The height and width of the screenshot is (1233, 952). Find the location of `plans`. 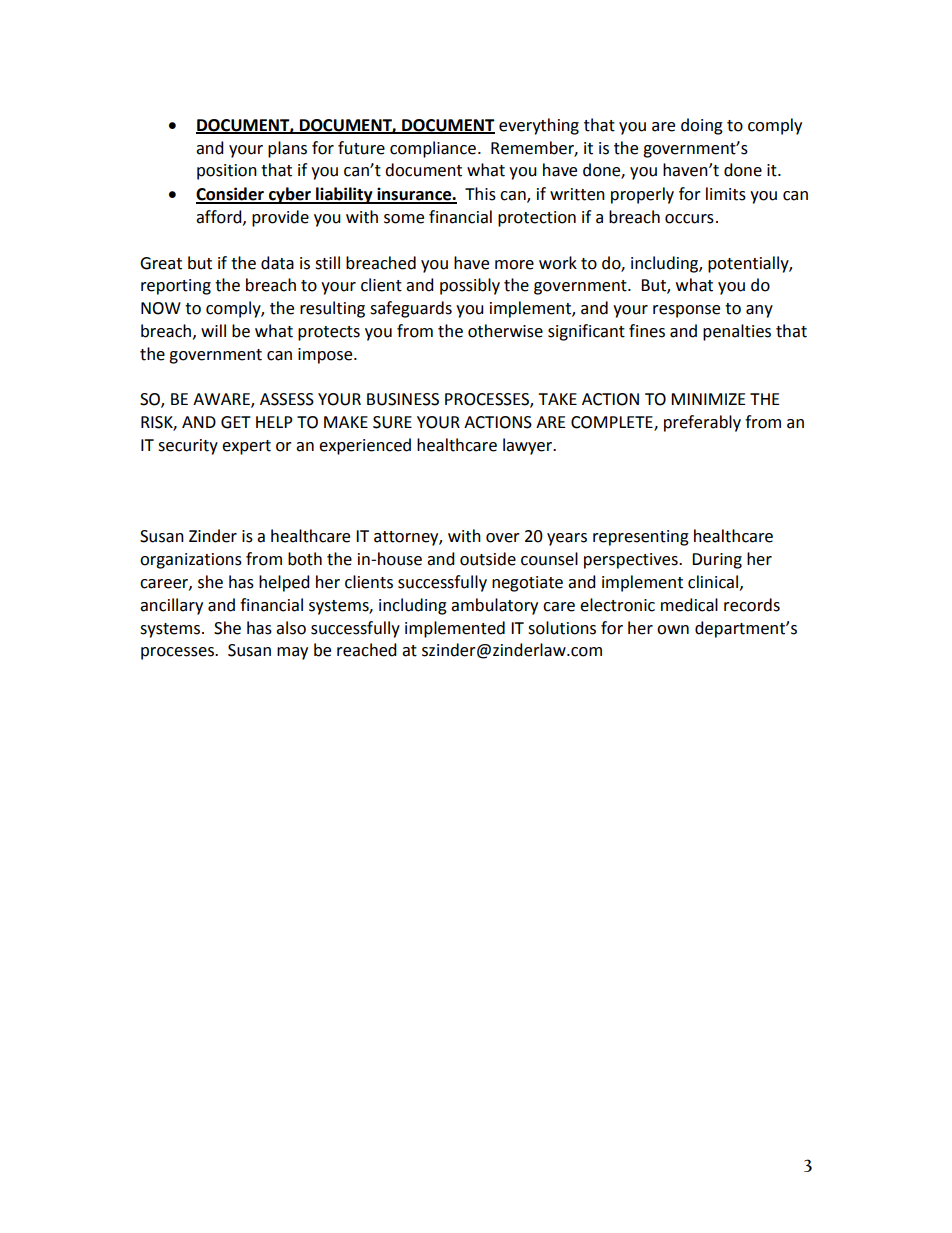

plans is located at coordinates (287, 149).
